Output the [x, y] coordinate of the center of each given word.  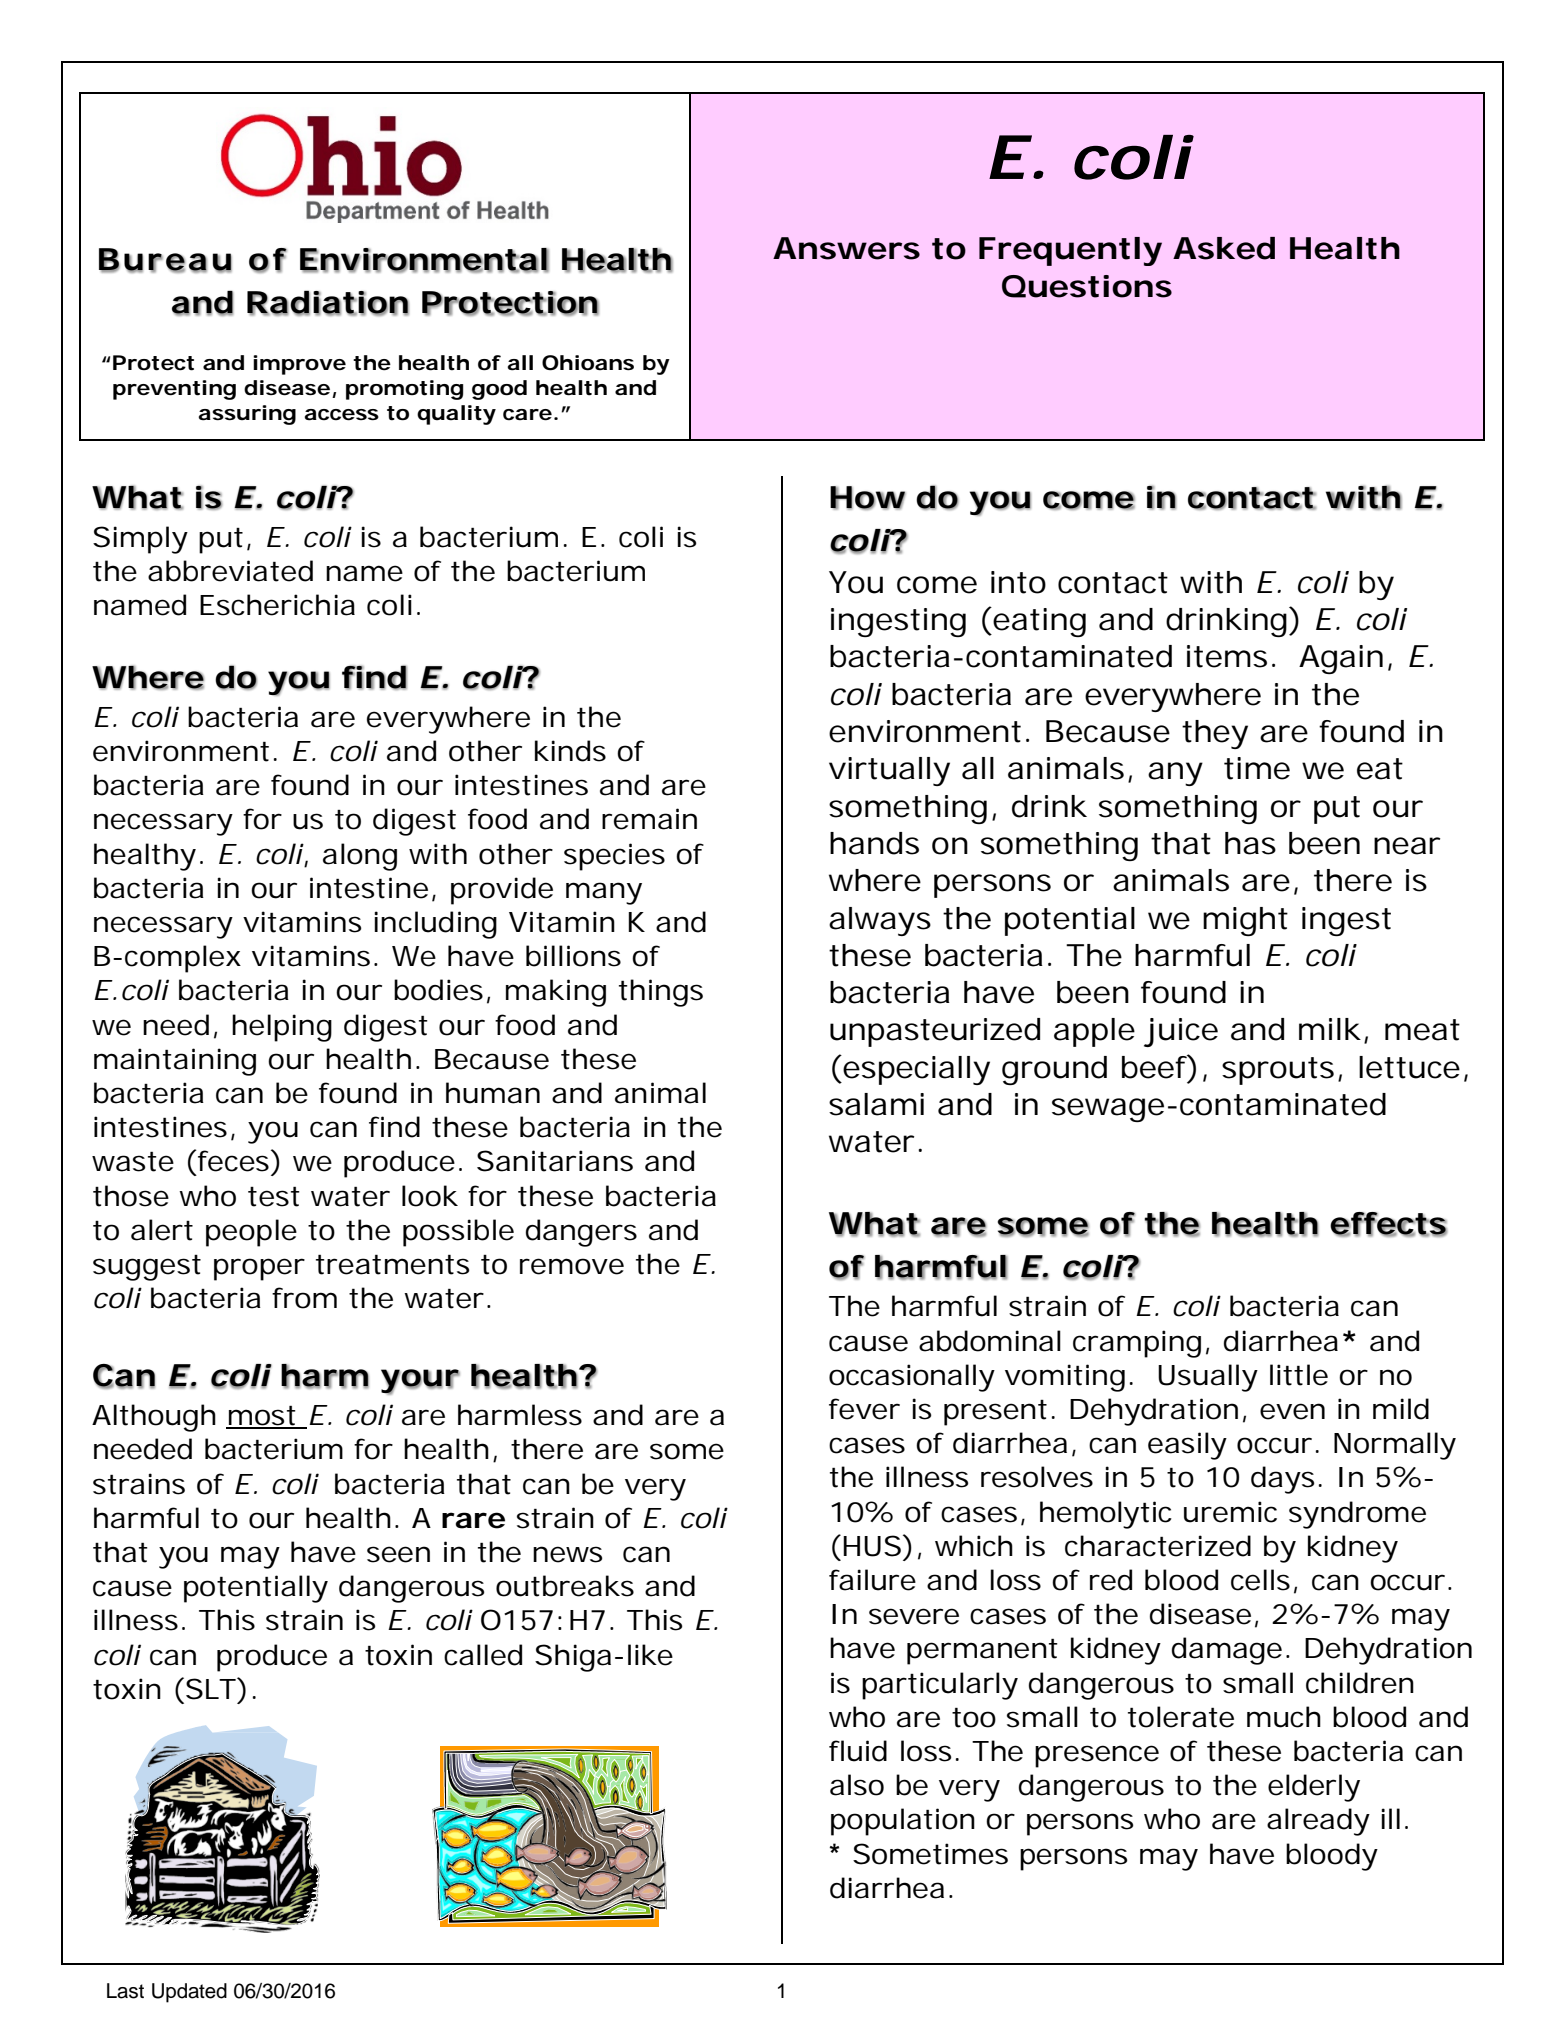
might [1245, 921]
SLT [209, 1688]
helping [282, 1028]
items [1227, 656]
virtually [889, 771]
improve [299, 365]
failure [872, 1580]
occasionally [912, 1378]
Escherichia [277, 605]
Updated [189, 1993]
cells [1260, 1580]
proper [259, 1269]
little [1299, 1375]
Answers [846, 248]
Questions [1087, 286]
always [880, 921]
